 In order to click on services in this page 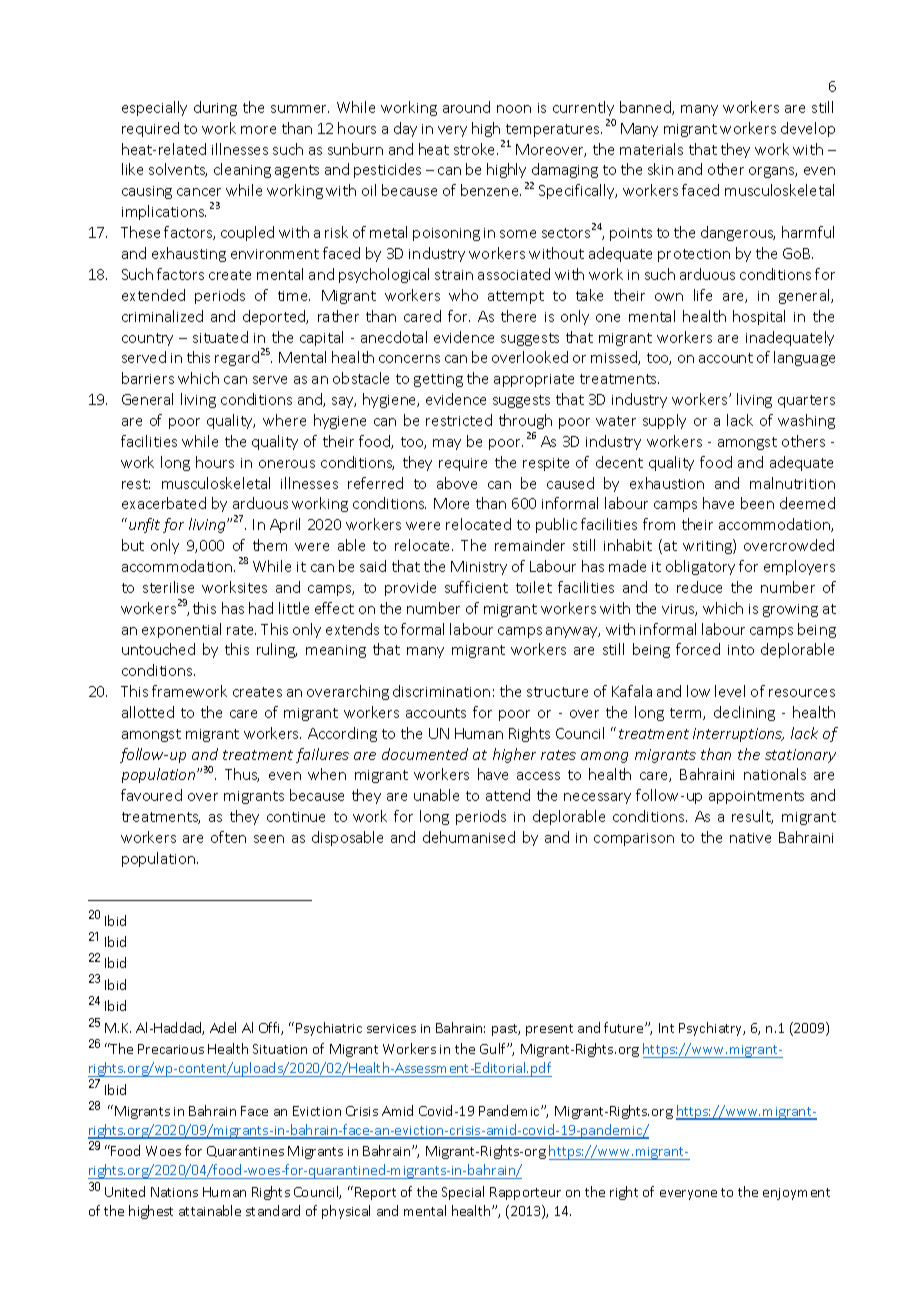, I will do `click(391, 1028)`.
